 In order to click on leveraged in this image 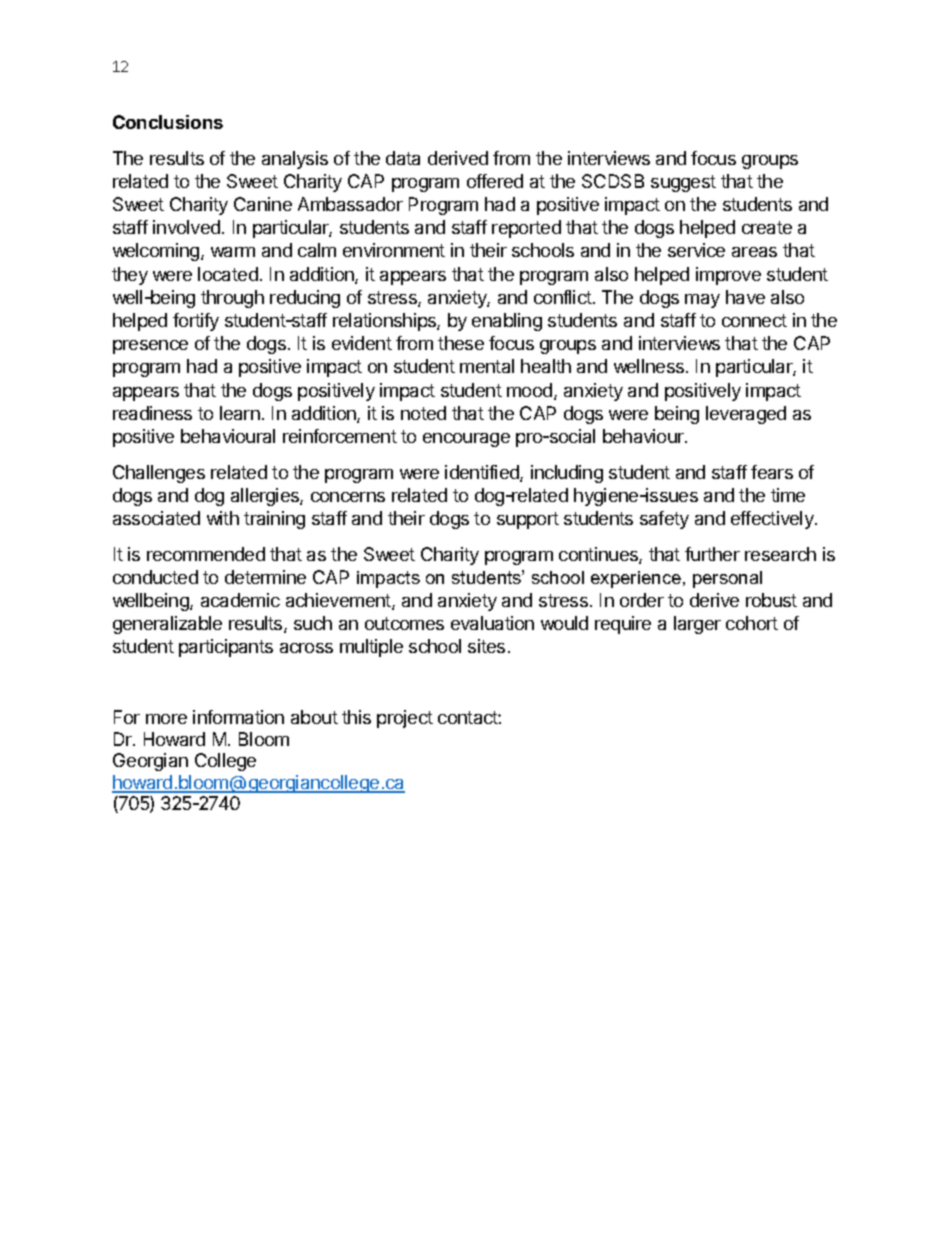, I will do `click(746, 415)`.
